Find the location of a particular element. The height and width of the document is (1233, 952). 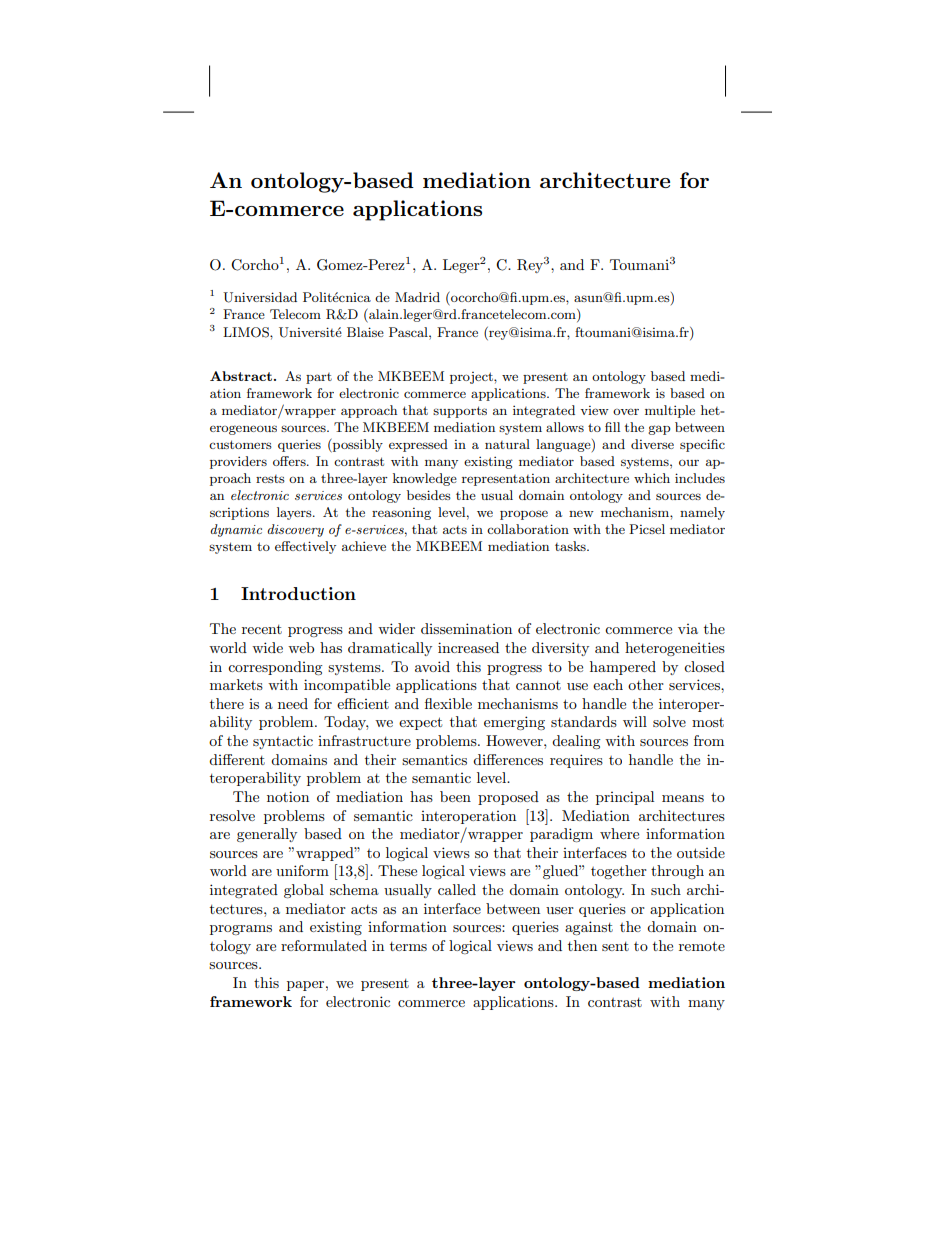

such is located at coordinates (666, 889).
